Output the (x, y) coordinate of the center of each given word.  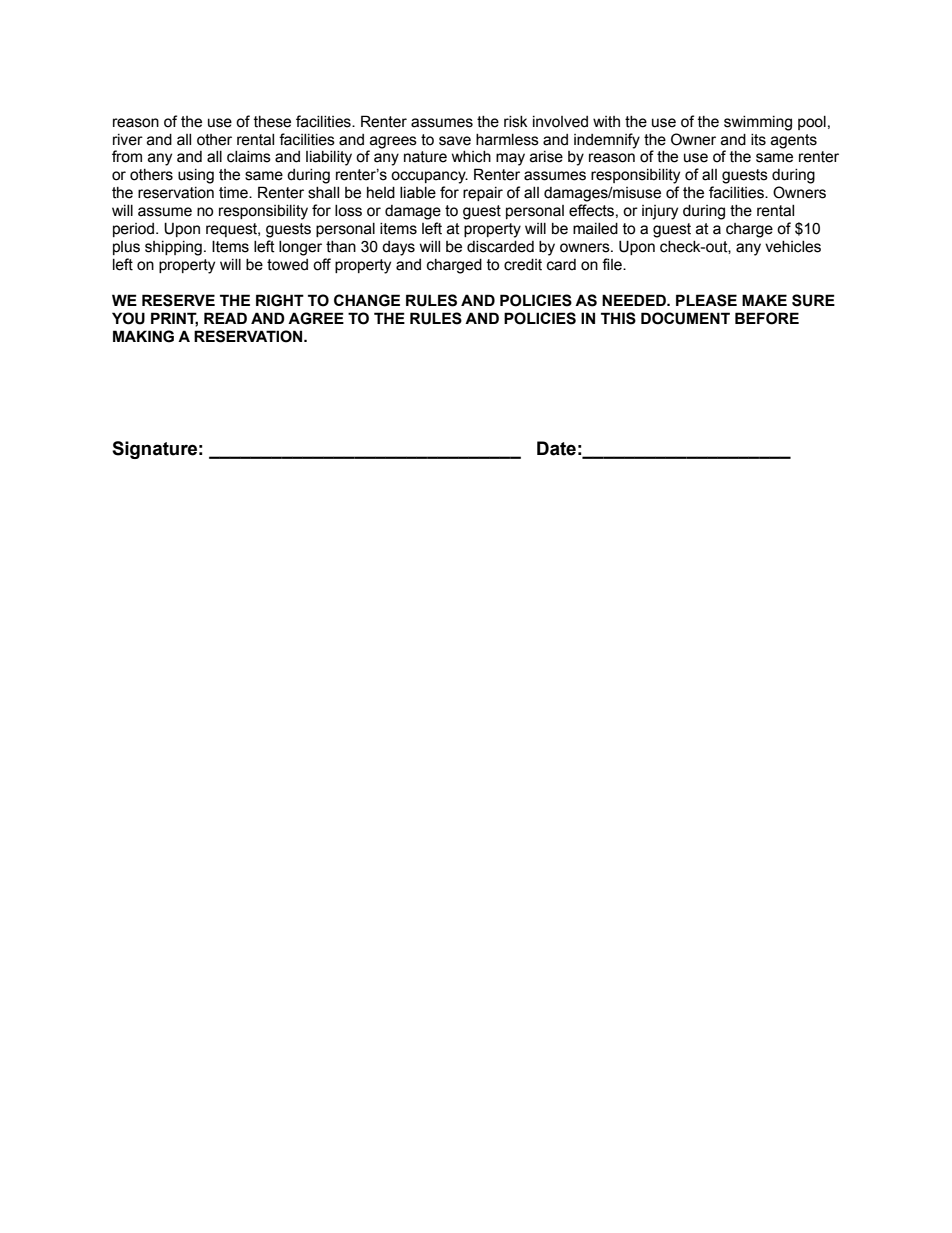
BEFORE (767, 318)
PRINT (174, 319)
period (135, 230)
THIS (618, 318)
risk (516, 122)
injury (660, 212)
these (272, 122)
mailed (595, 229)
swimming (758, 123)
